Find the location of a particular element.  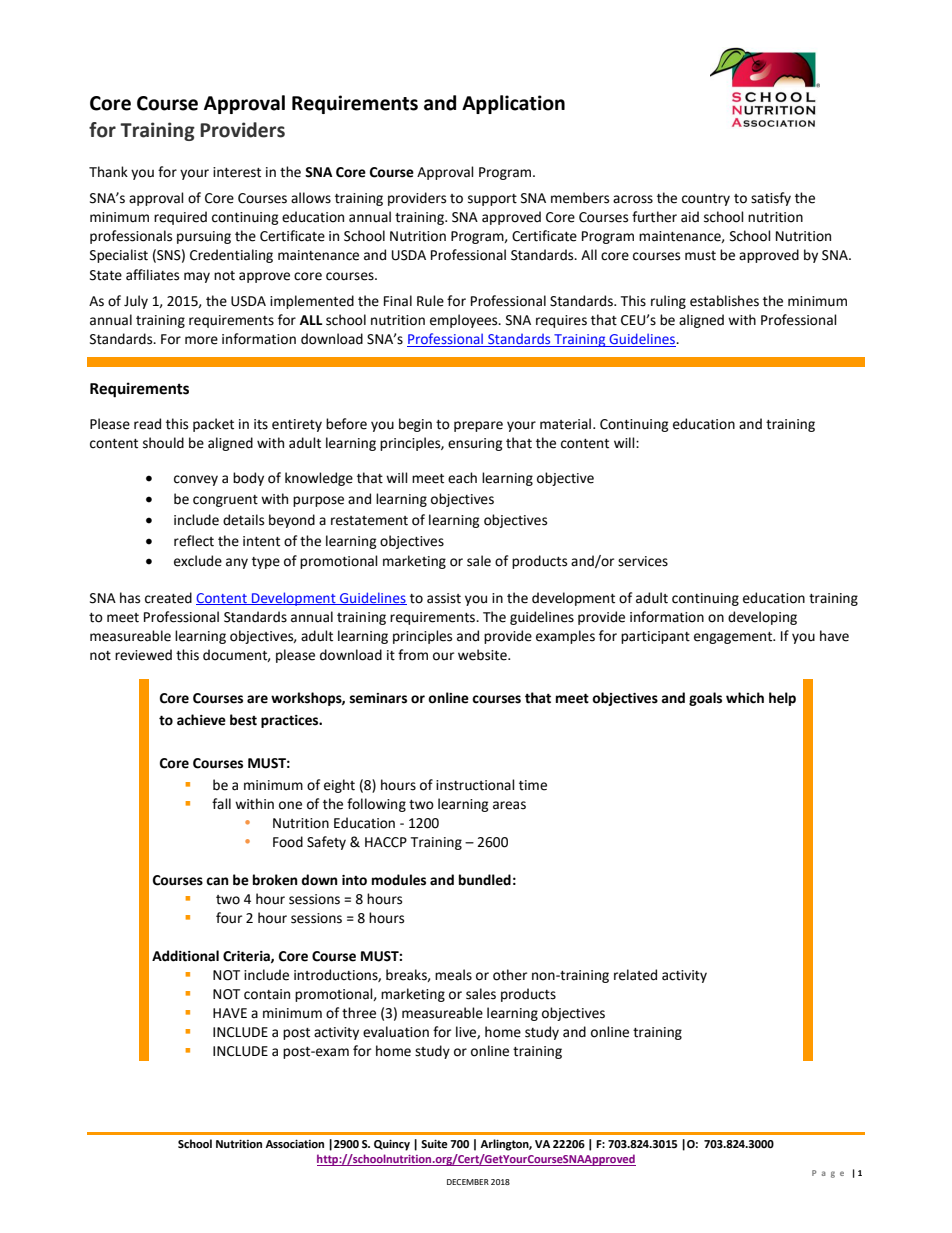

Suite is located at coordinates (434, 1144).
